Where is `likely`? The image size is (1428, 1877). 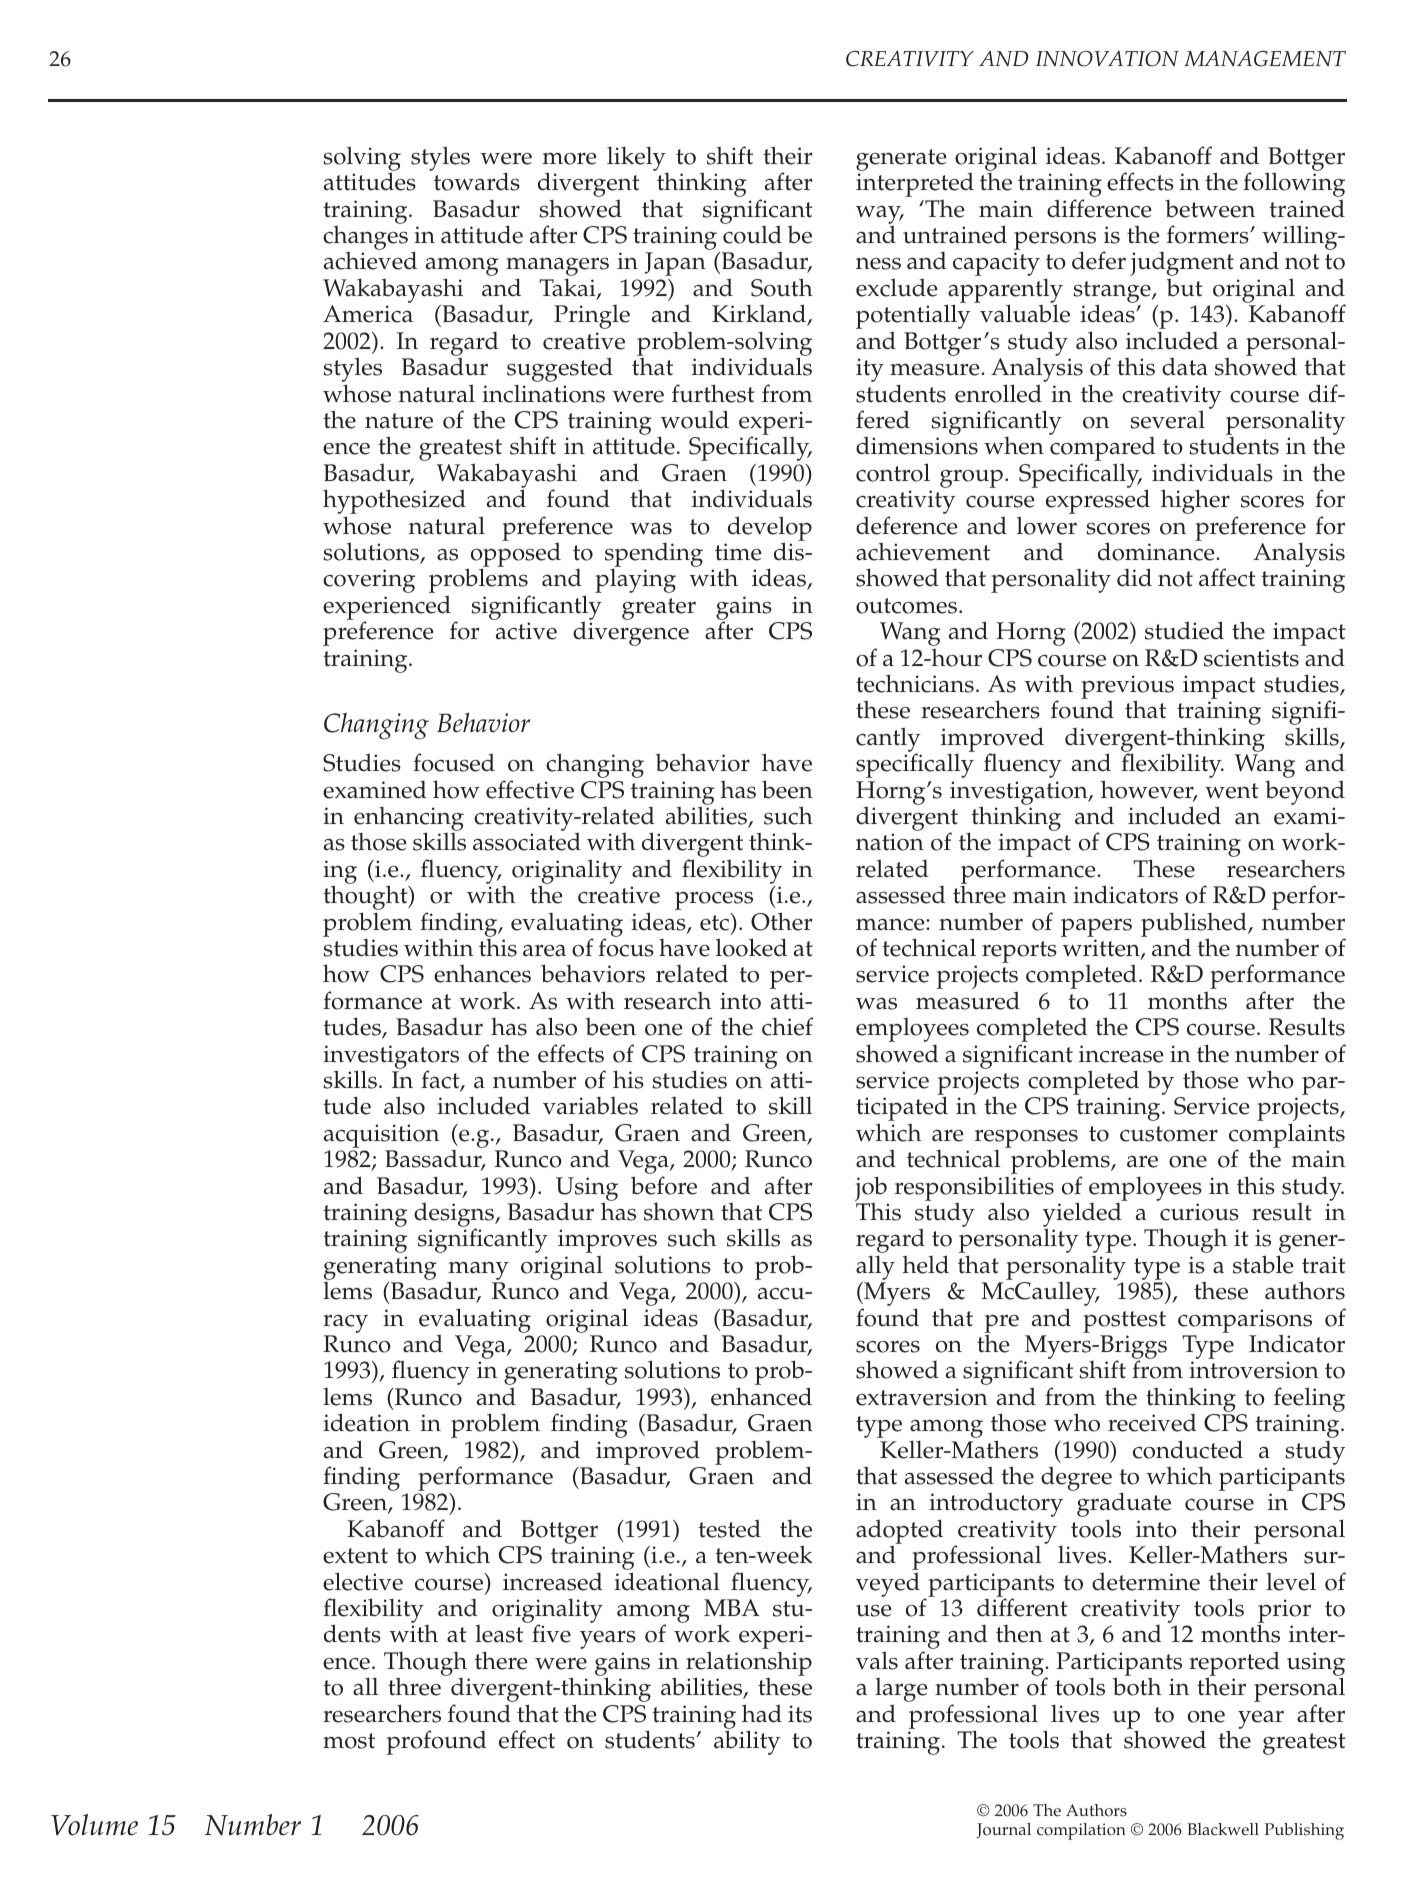
likely is located at coordinates (637, 160).
